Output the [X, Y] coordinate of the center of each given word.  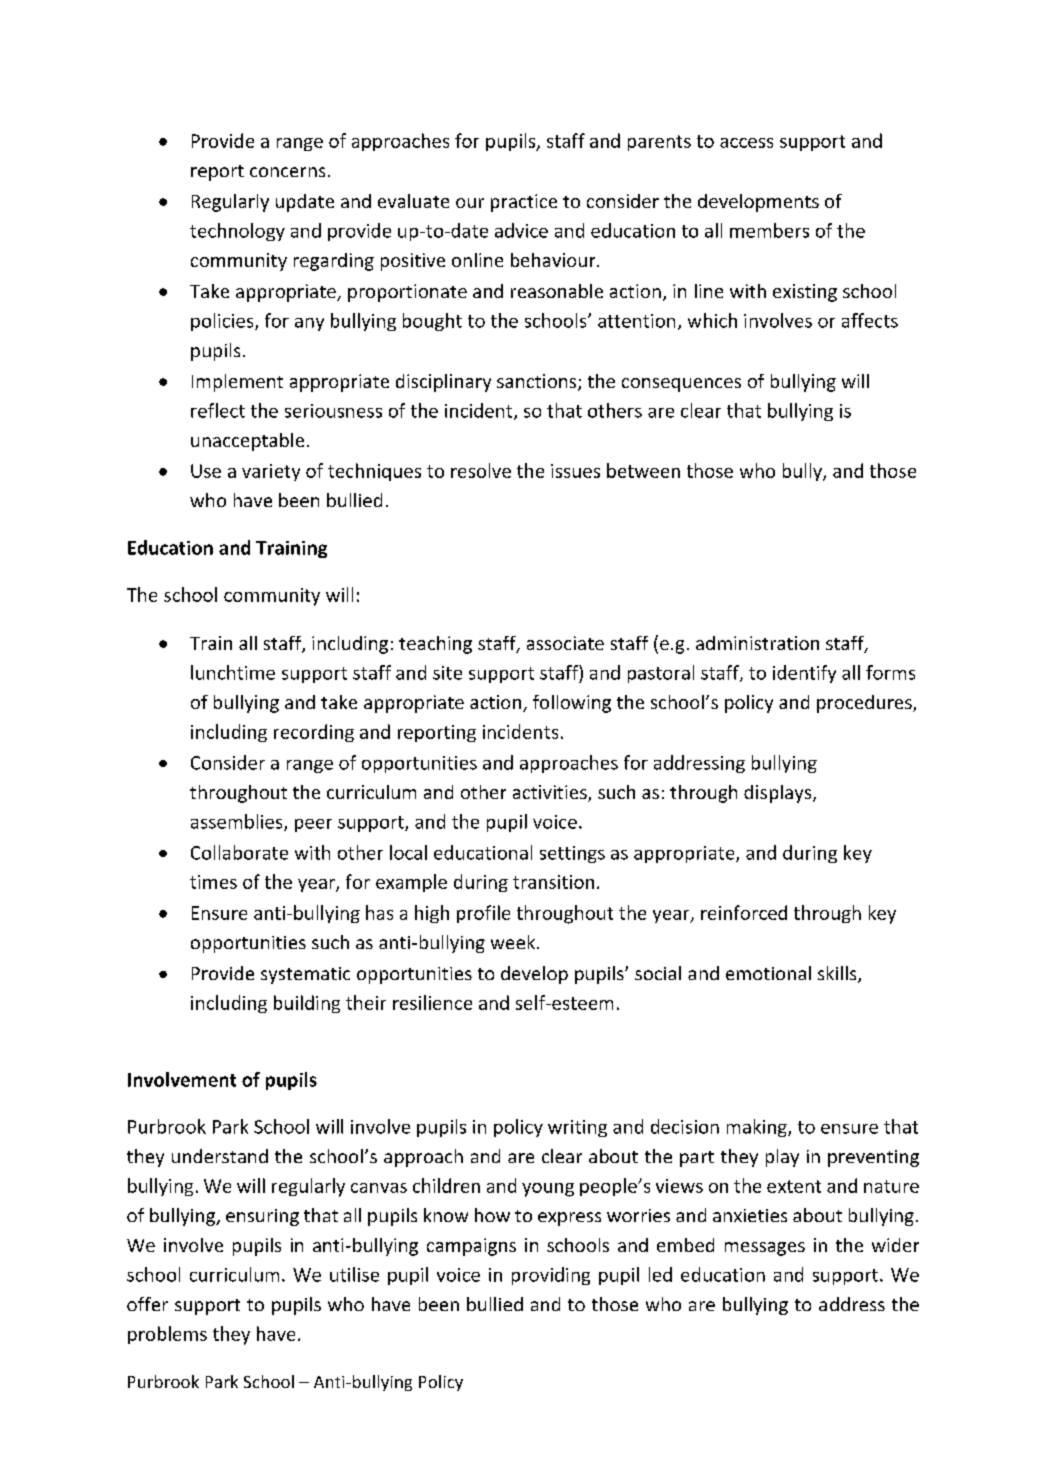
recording [314, 733]
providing [551, 1276]
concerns [287, 172]
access [746, 143]
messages [765, 1249]
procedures [865, 704]
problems [167, 1335]
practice [524, 203]
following [572, 704]
